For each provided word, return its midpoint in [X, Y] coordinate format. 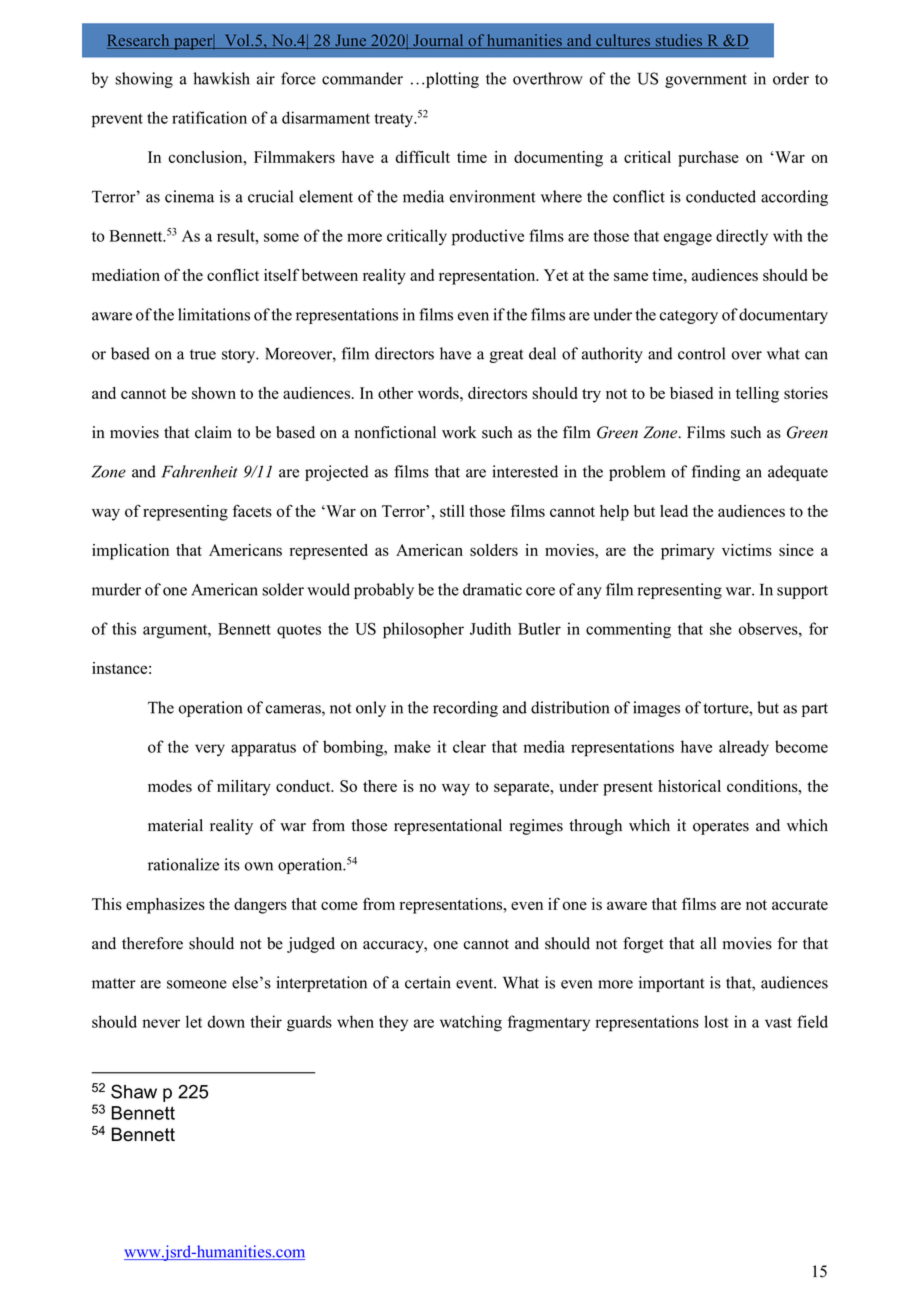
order [791, 78]
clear [469, 746]
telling [757, 395]
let [194, 1021]
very [210, 750]
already [744, 748]
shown [214, 393]
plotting [452, 80]
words [439, 393]
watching [471, 1023]
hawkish [222, 78]
